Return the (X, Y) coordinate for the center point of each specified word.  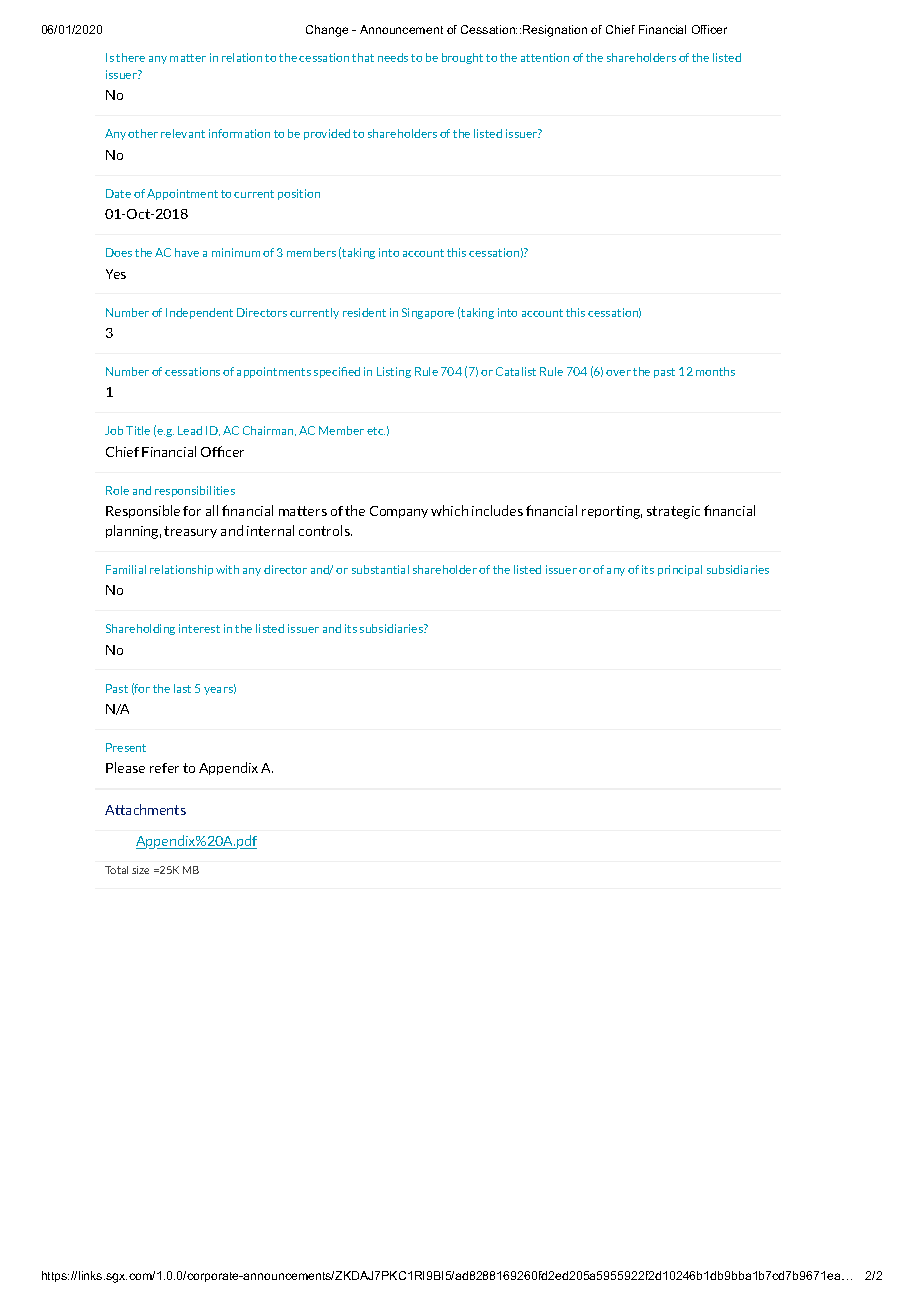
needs (393, 57)
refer (164, 768)
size (140, 870)
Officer (709, 29)
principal (680, 570)
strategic (673, 512)
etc (376, 431)
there (130, 57)
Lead (190, 430)
